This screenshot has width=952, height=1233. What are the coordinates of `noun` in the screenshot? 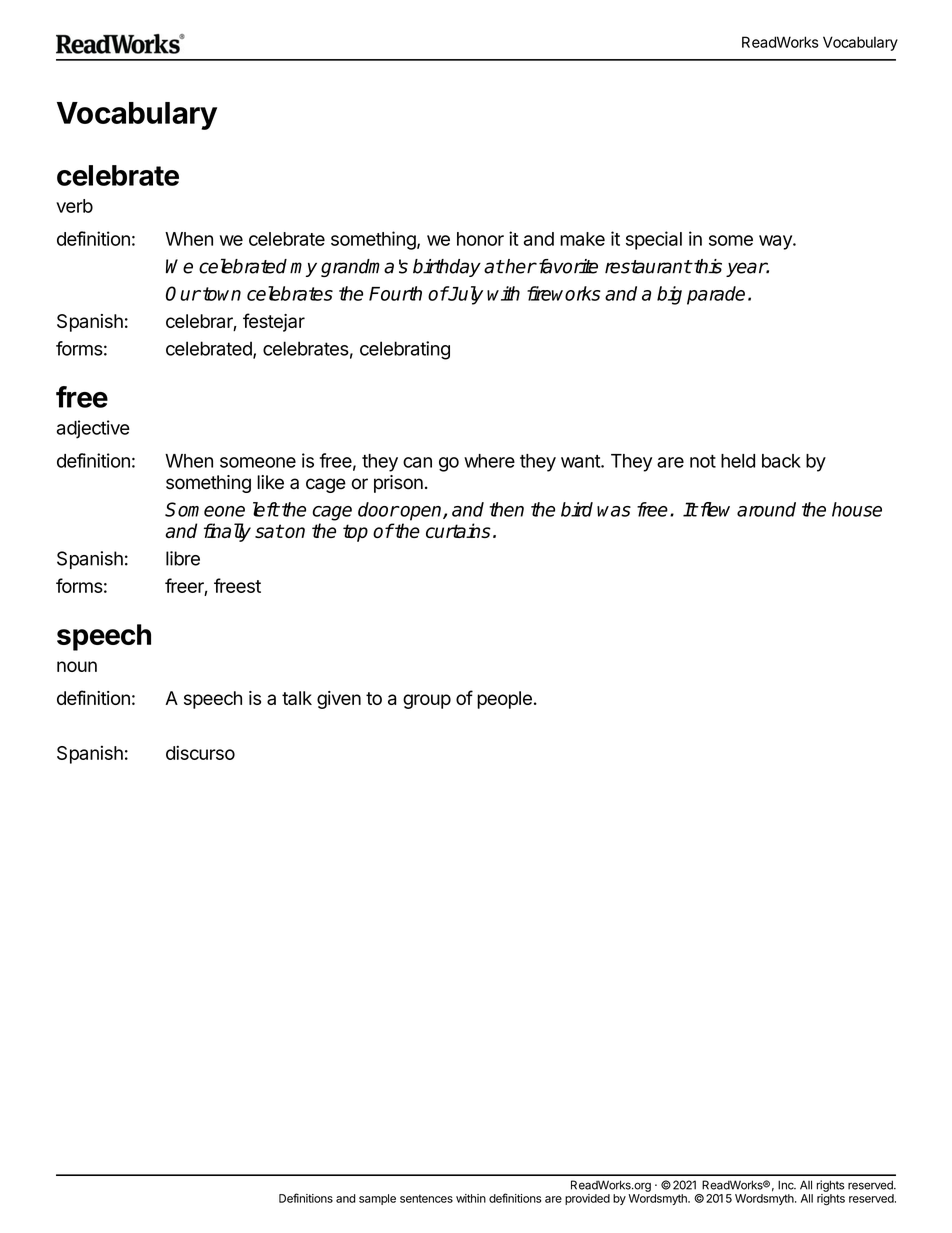 It's located at (77, 666).
